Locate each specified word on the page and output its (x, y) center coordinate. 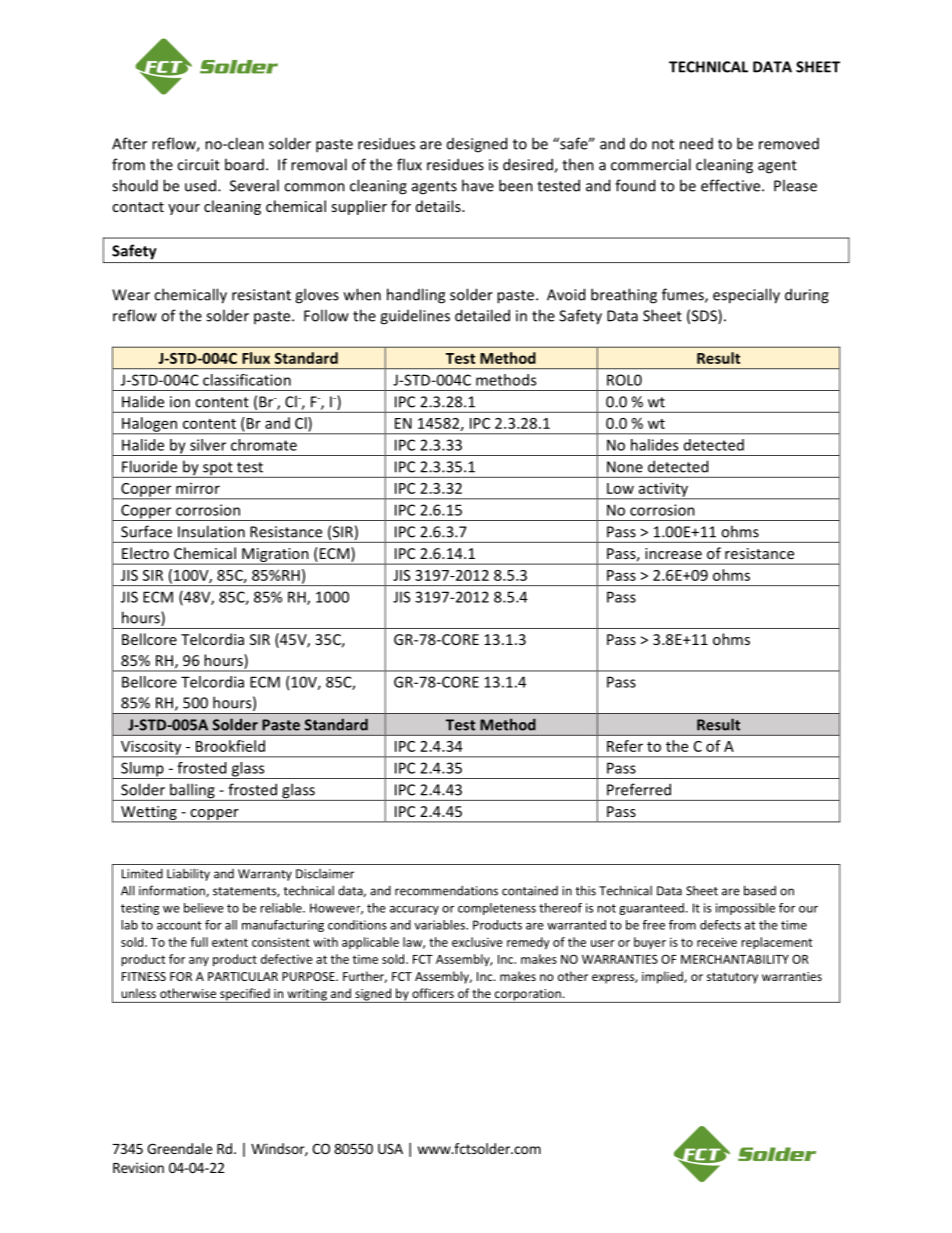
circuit (198, 165)
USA (390, 1148)
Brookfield (230, 746)
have (478, 185)
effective (732, 185)
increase (673, 553)
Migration (275, 556)
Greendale (179, 1148)
